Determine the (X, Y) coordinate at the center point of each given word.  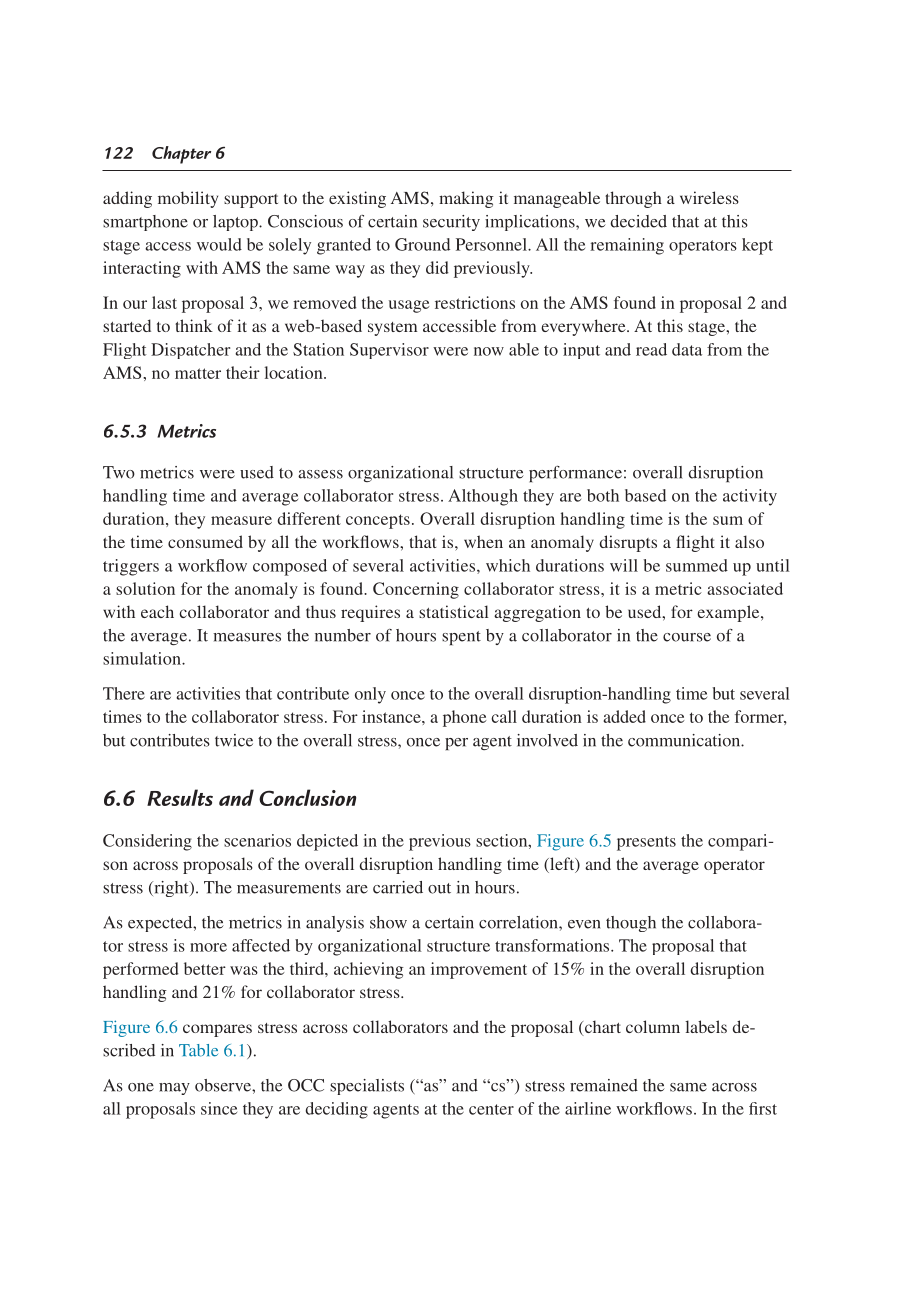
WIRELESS (709, 197)
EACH (157, 611)
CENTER (491, 1109)
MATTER (198, 373)
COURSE (687, 637)
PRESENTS (646, 843)
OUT (439, 888)
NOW (489, 351)
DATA (687, 349)
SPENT (461, 638)
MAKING (466, 199)
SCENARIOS (257, 840)
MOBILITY (188, 199)
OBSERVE (224, 1085)
